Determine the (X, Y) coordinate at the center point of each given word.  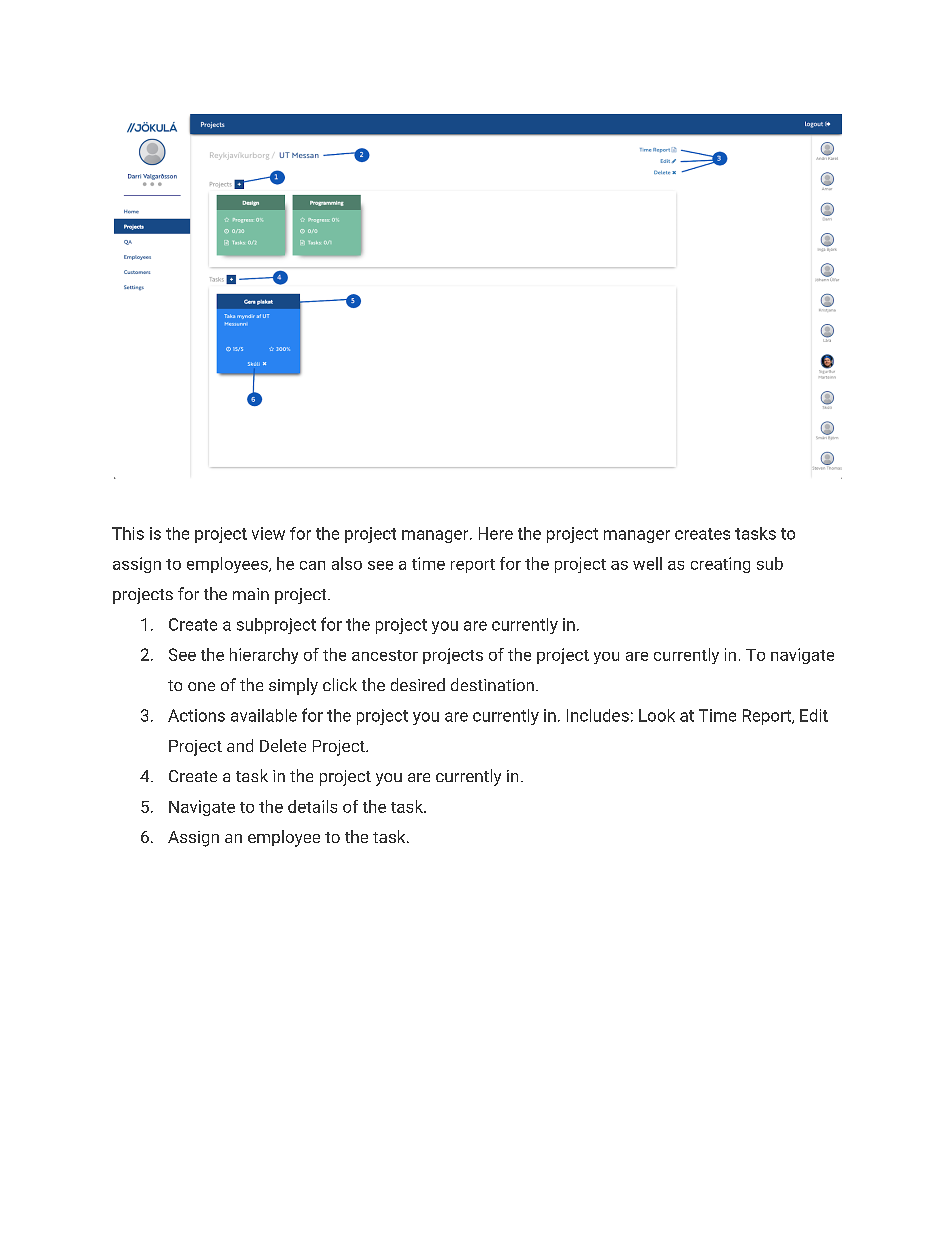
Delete (283, 745)
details (312, 806)
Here (496, 533)
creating (720, 565)
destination (492, 684)
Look (657, 715)
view (268, 533)
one (201, 686)
